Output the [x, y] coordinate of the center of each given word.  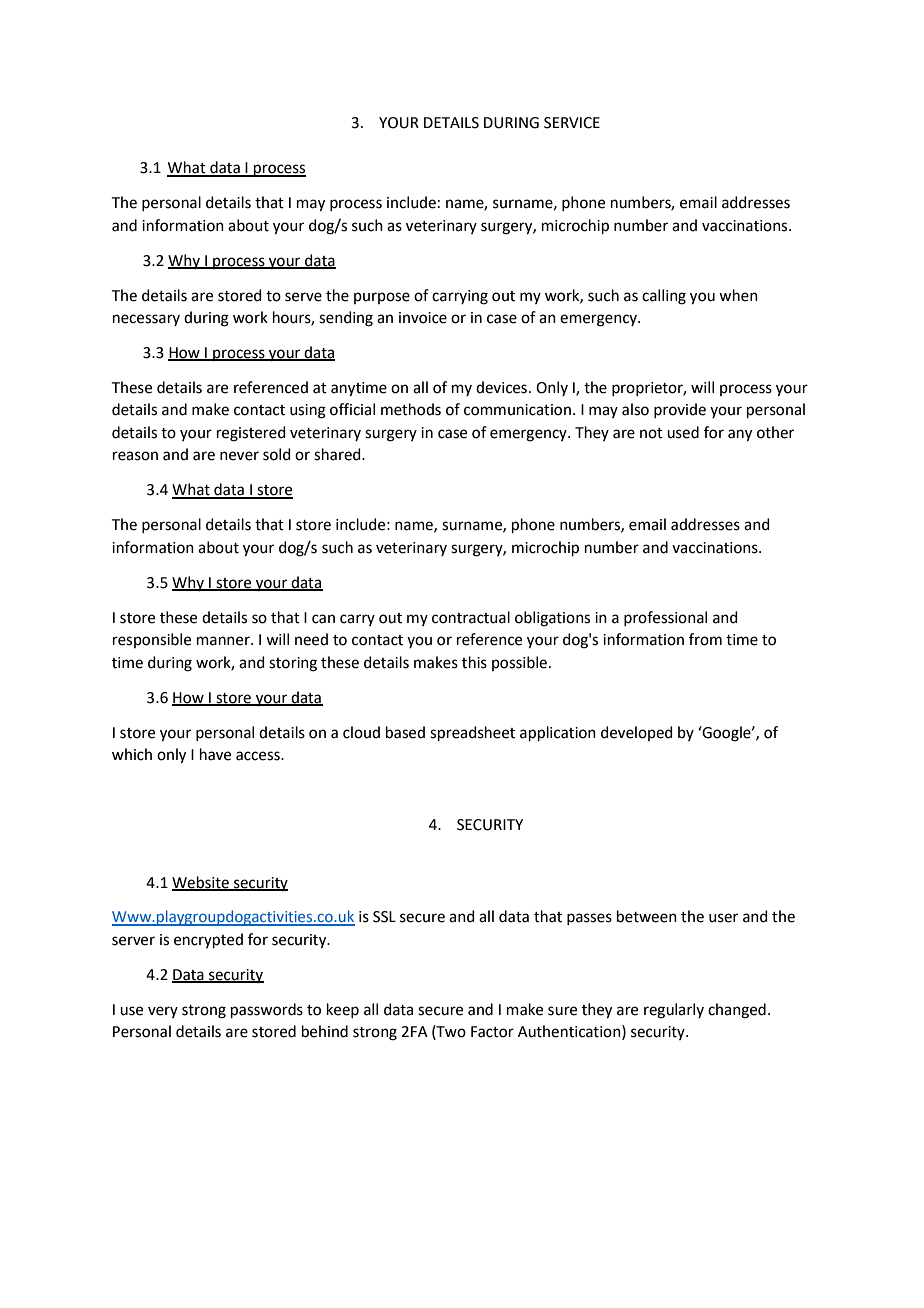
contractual [471, 617]
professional [665, 618]
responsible [152, 640]
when [738, 295]
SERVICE [572, 123]
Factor [492, 1032]
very [163, 1012]
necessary [146, 320]
